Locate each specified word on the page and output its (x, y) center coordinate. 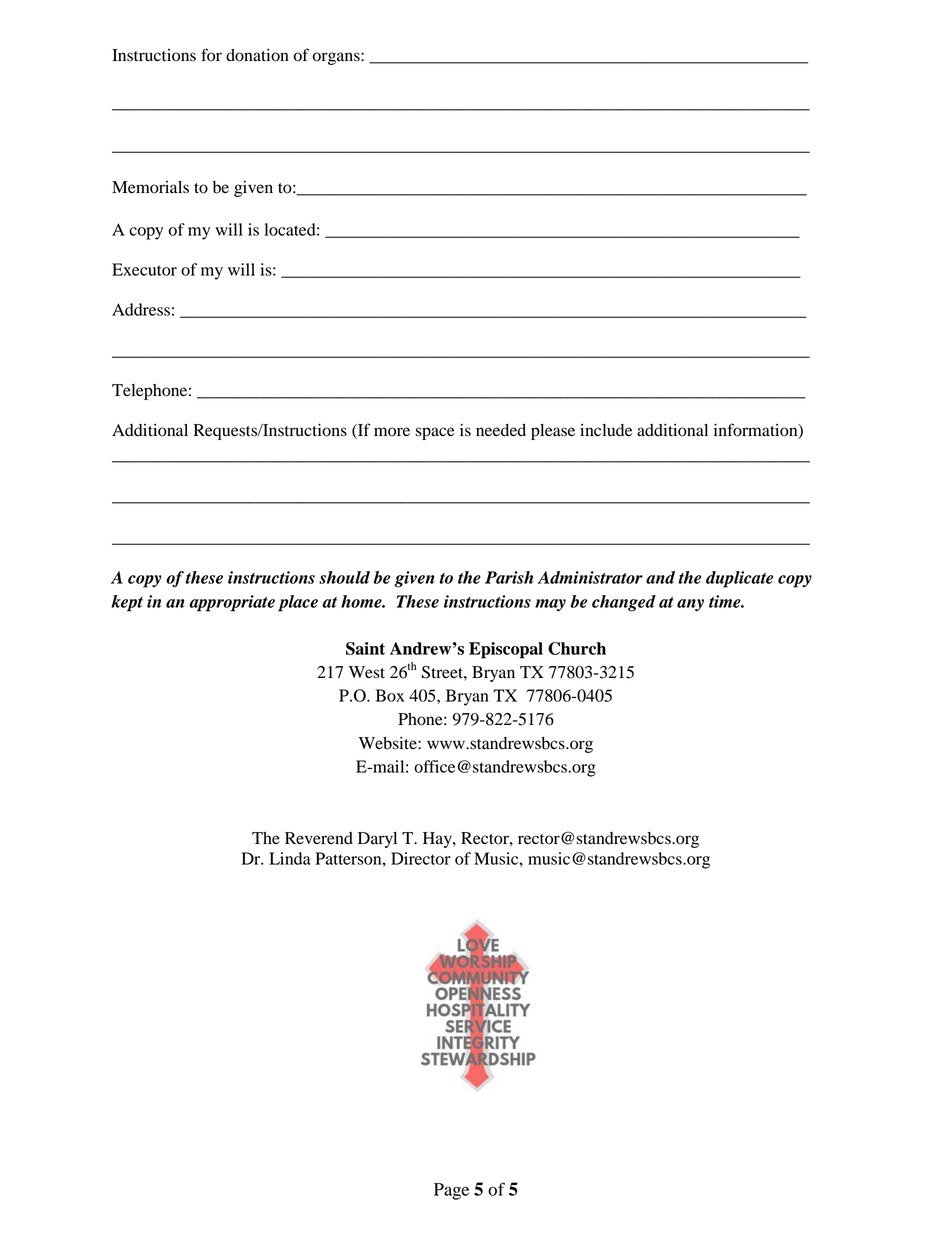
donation (257, 55)
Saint (365, 648)
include (606, 430)
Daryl (377, 840)
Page (451, 1191)
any (690, 605)
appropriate (232, 603)
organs (337, 58)
